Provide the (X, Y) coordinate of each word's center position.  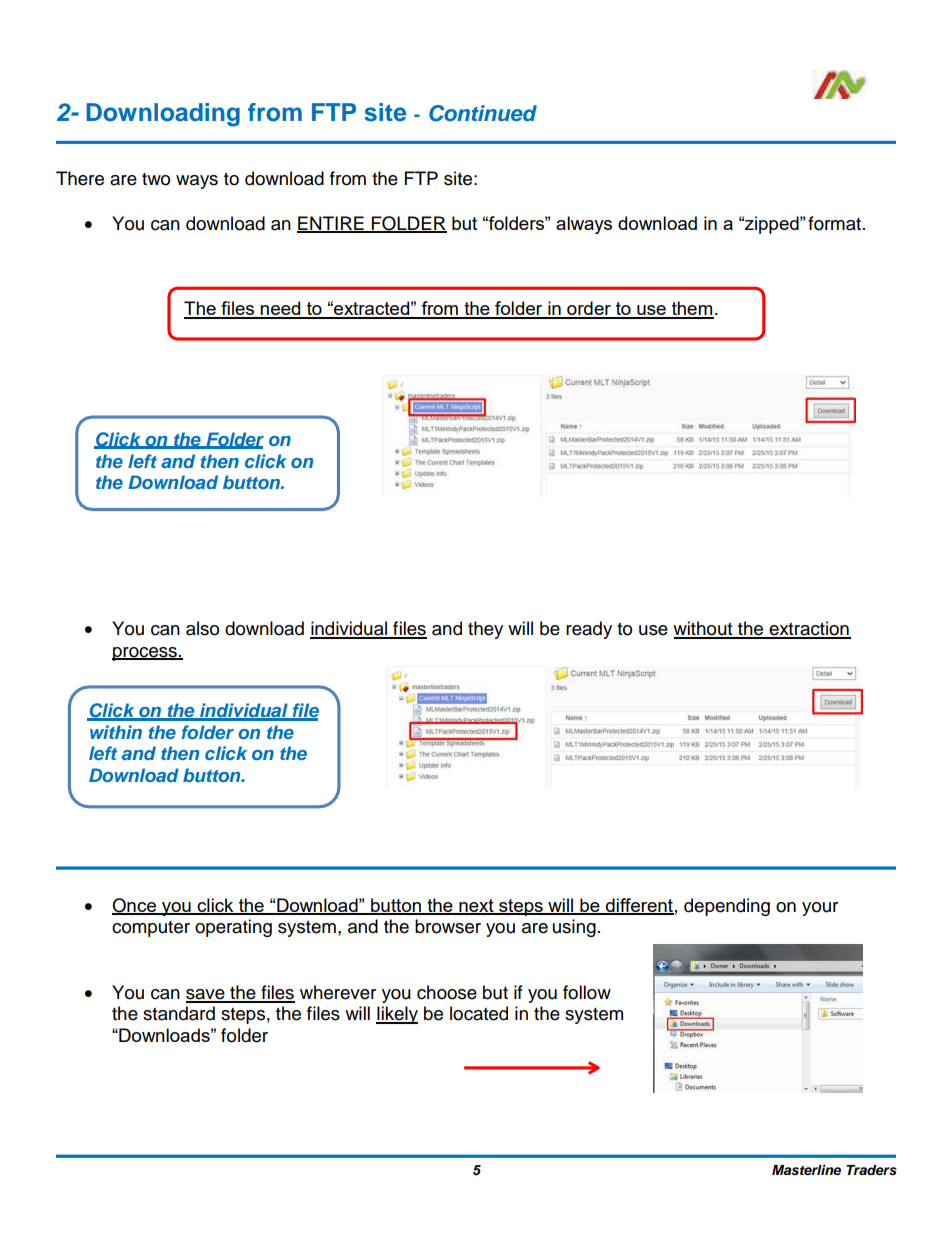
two (156, 179)
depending (727, 907)
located (479, 1013)
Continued (483, 113)
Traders (871, 1170)
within (116, 732)
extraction (809, 629)
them (692, 309)
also (202, 628)
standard (179, 1013)
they (485, 630)
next (476, 906)
